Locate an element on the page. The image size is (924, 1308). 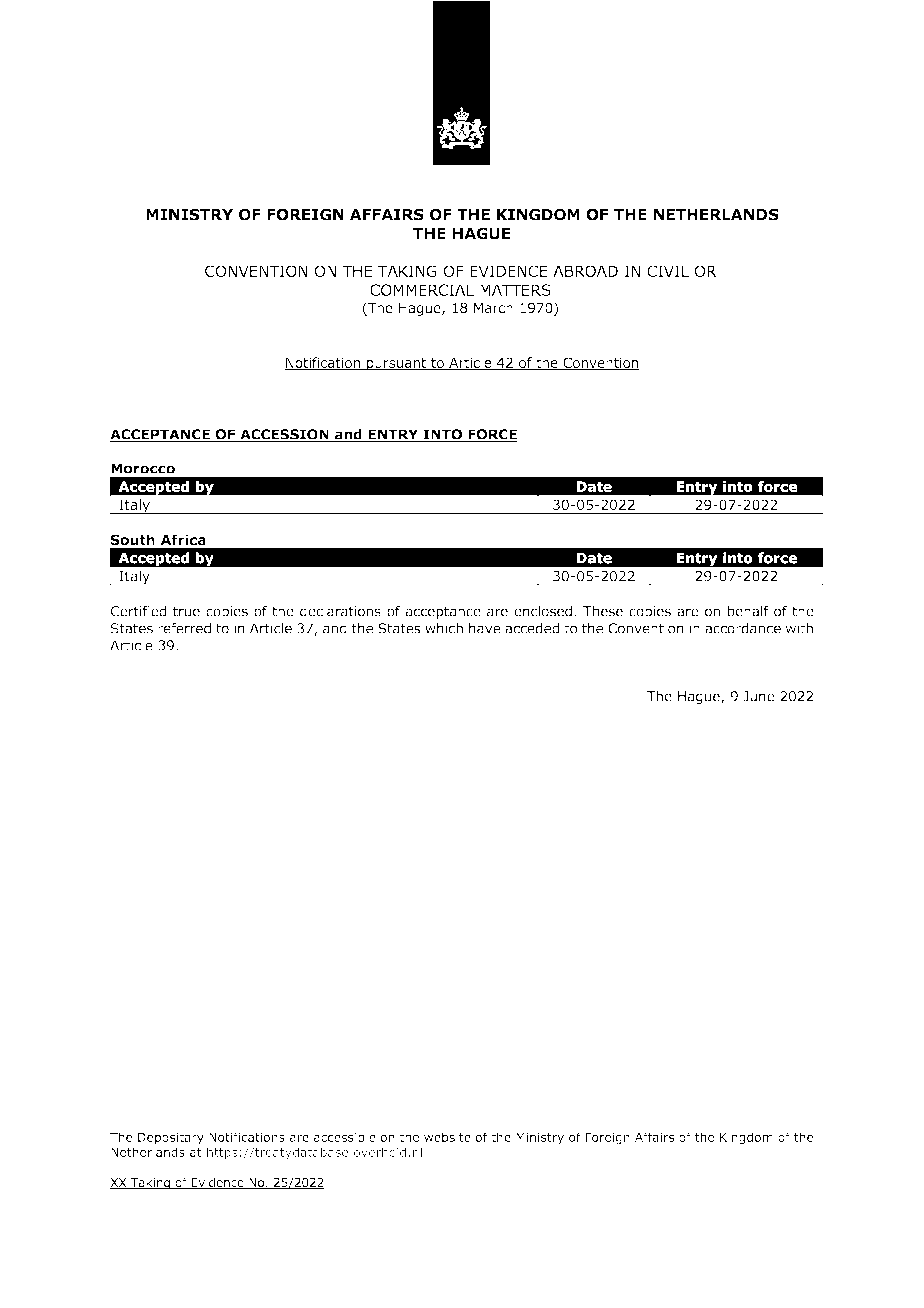
referred is located at coordinates (184, 628).
